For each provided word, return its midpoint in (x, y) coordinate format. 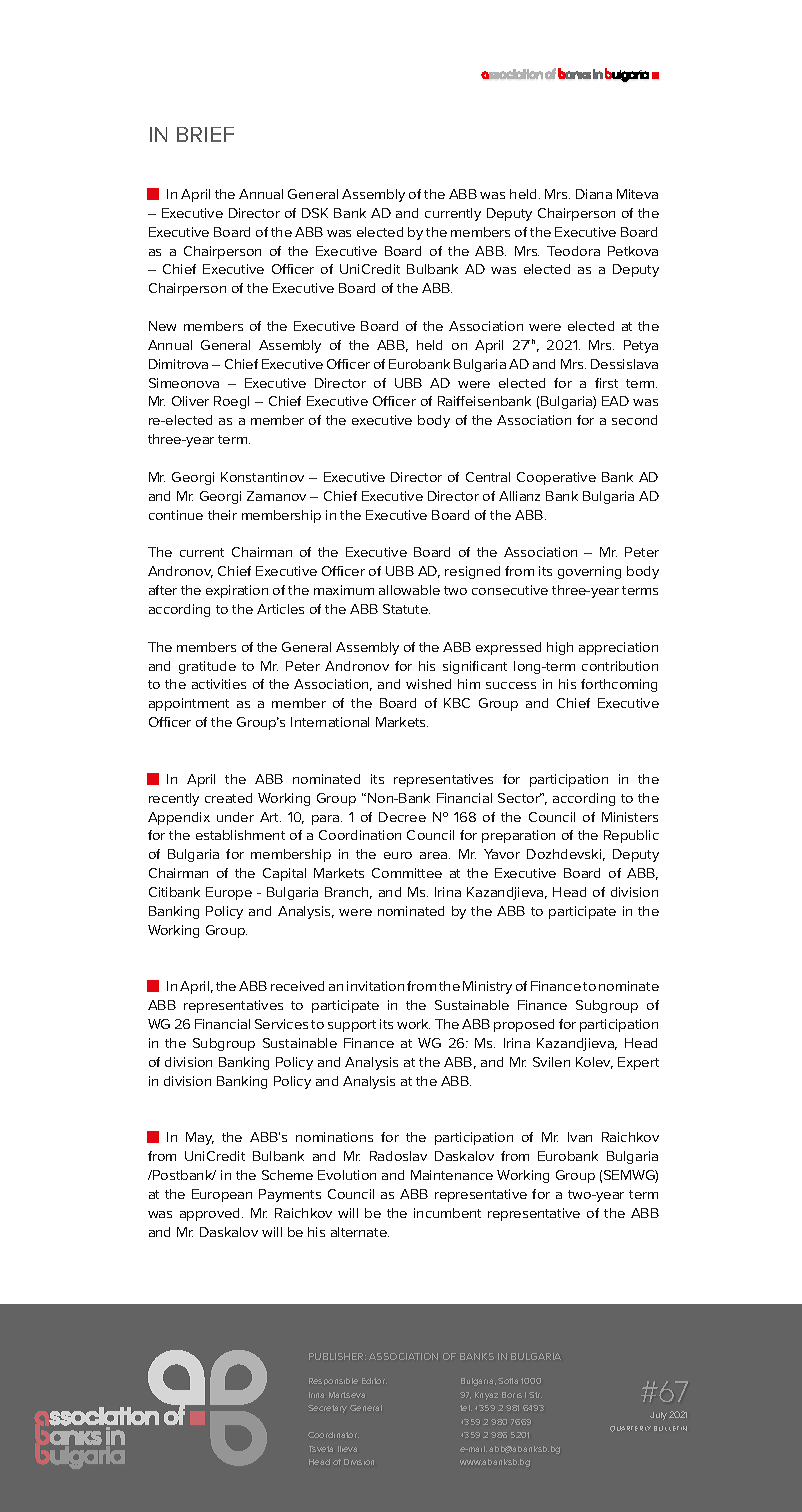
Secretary (327, 1409)
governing (589, 572)
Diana (594, 194)
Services (281, 1024)
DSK (315, 213)
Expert (638, 1063)
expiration (237, 591)
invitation (375, 986)
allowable (409, 590)
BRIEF (205, 134)
